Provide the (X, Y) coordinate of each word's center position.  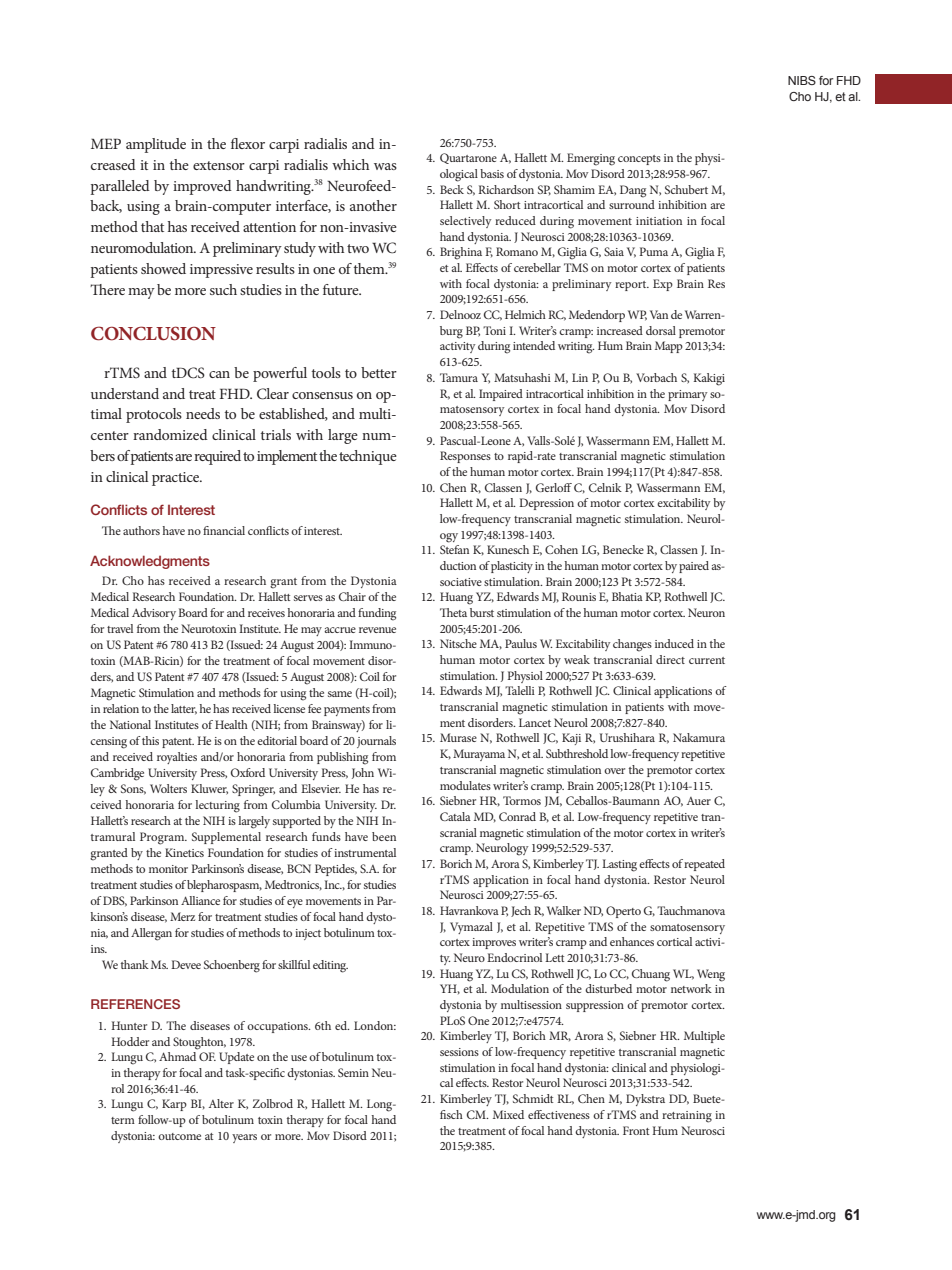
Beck (452, 189)
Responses (465, 457)
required (217, 457)
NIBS (802, 80)
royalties (177, 758)
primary (687, 395)
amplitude (156, 145)
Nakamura (699, 737)
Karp (174, 1105)
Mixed (508, 1114)
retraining (687, 1117)
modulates (465, 785)
